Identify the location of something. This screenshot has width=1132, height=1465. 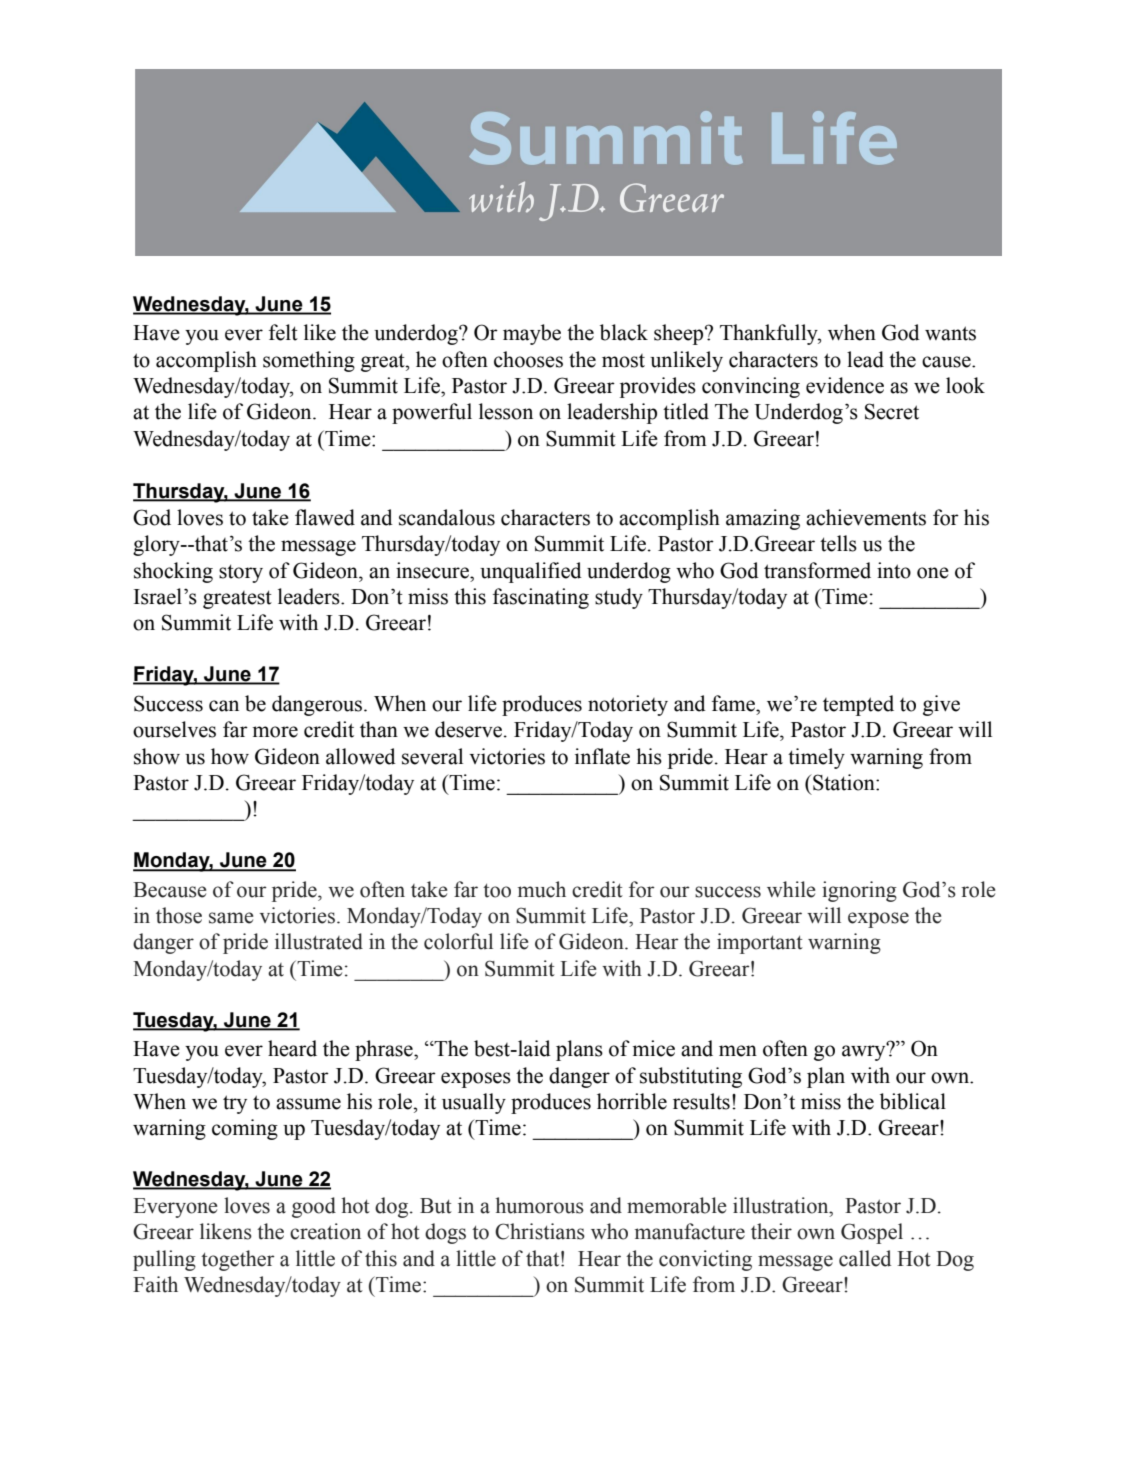
(309, 361).
